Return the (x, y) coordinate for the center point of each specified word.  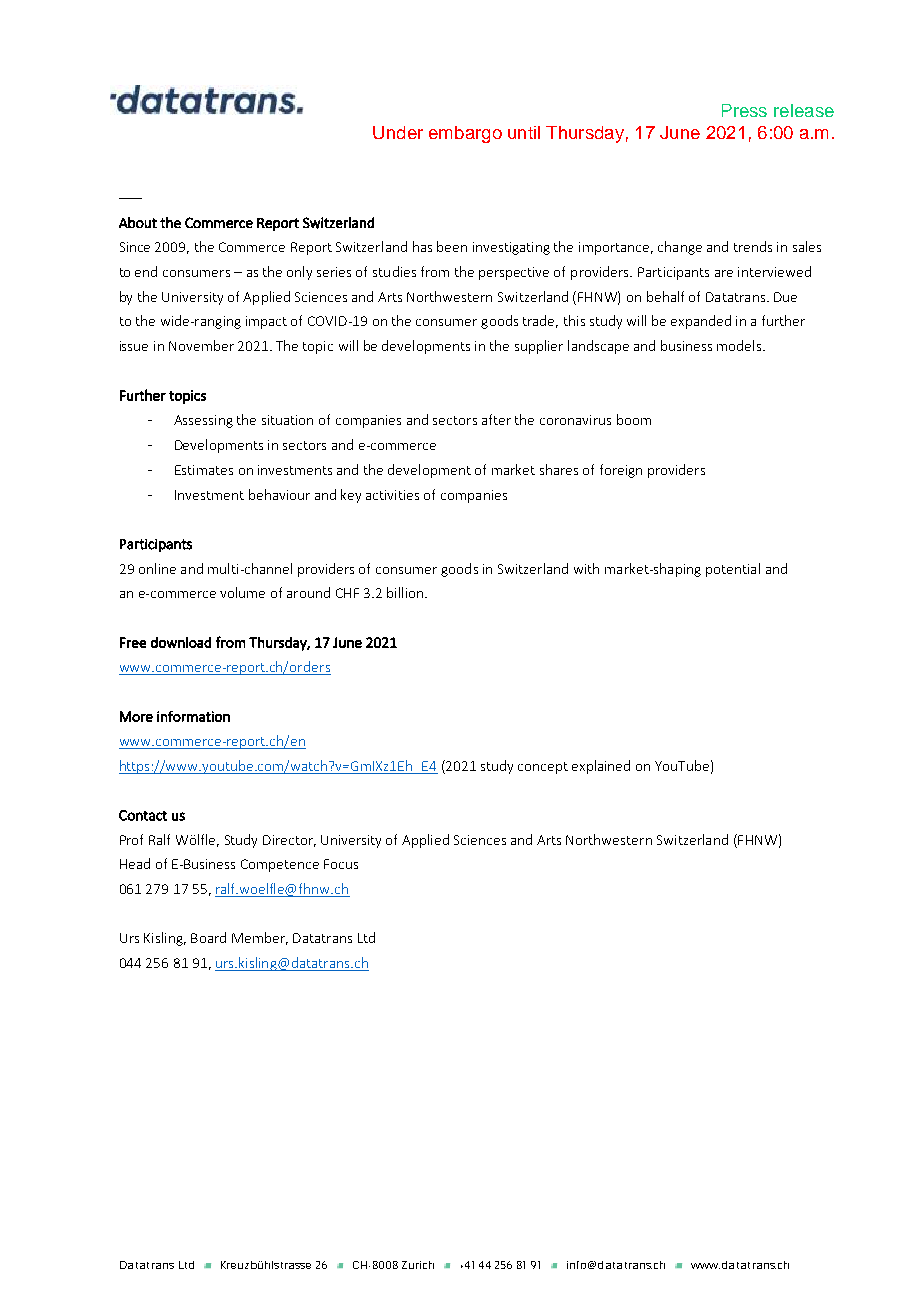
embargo (465, 134)
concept (543, 768)
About (138, 222)
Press (744, 110)
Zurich (418, 1265)
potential (733, 570)
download (181, 642)
